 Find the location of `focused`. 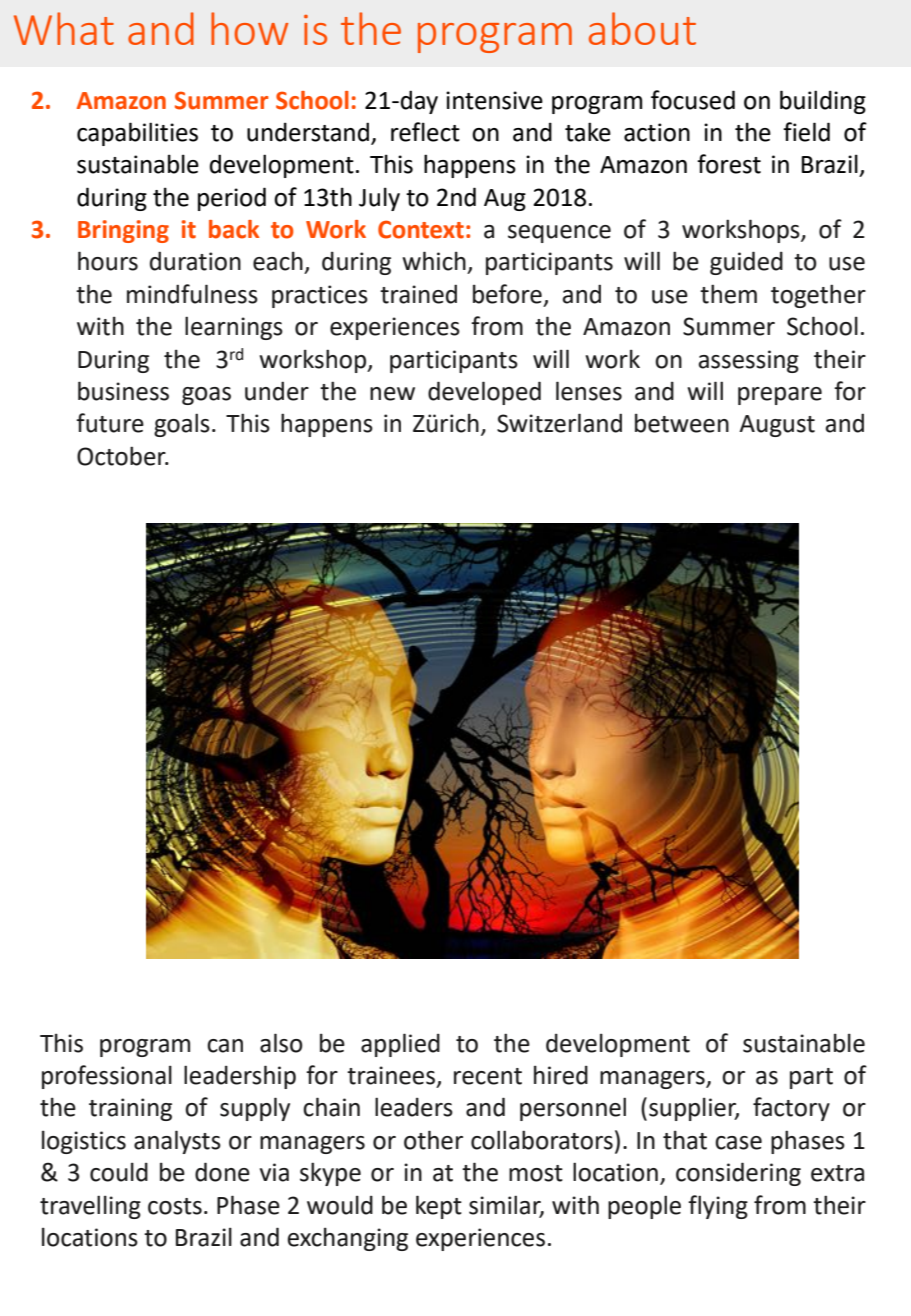

focused is located at coordinates (693, 100).
